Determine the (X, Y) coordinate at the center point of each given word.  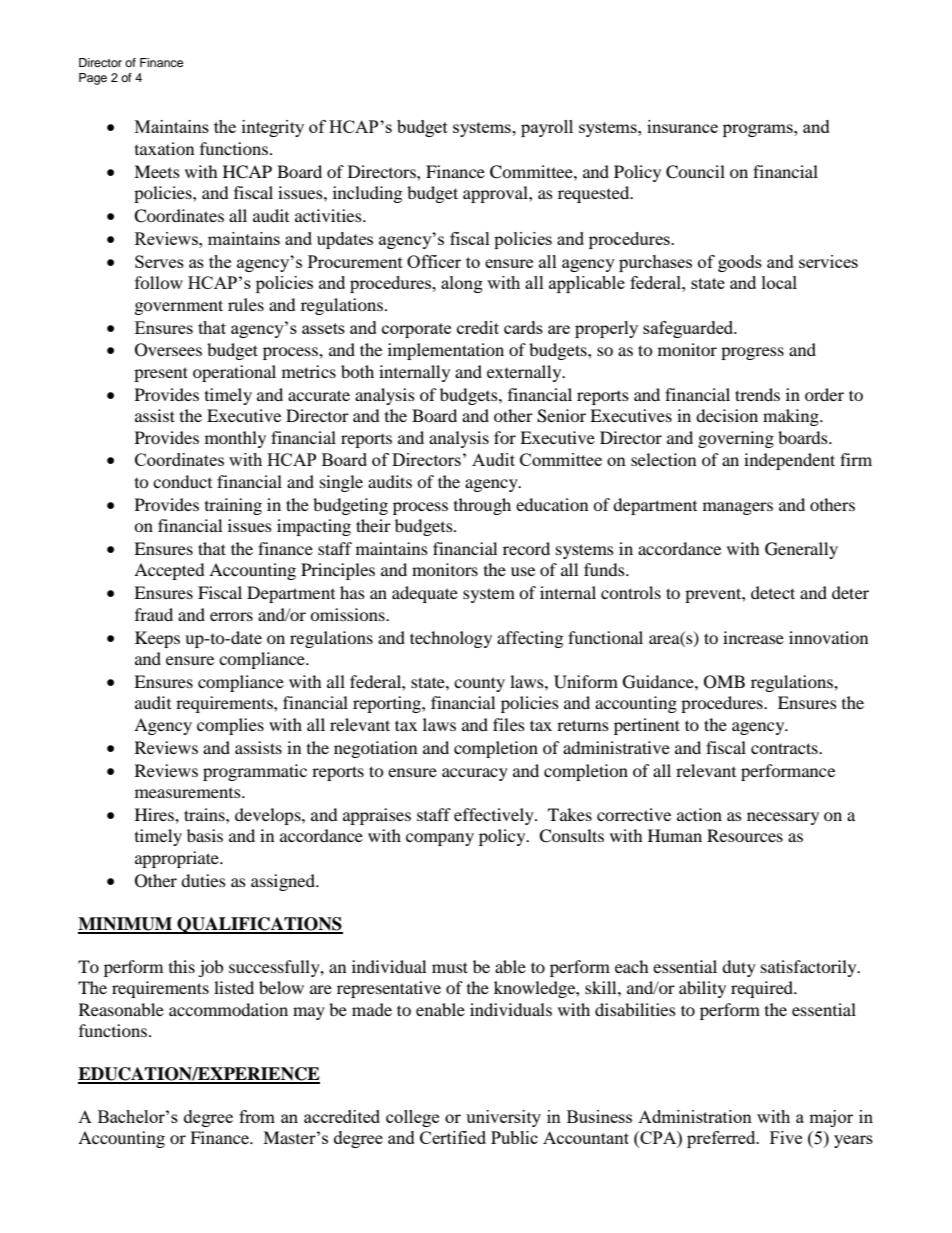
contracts (785, 748)
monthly (235, 439)
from (257, 1116)
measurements (189, 793)
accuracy (475, 774)
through (482, 506)
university (503, 1118)
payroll (547, 128)
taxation (164, 148)
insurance (682, 126)
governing (736, 439)
